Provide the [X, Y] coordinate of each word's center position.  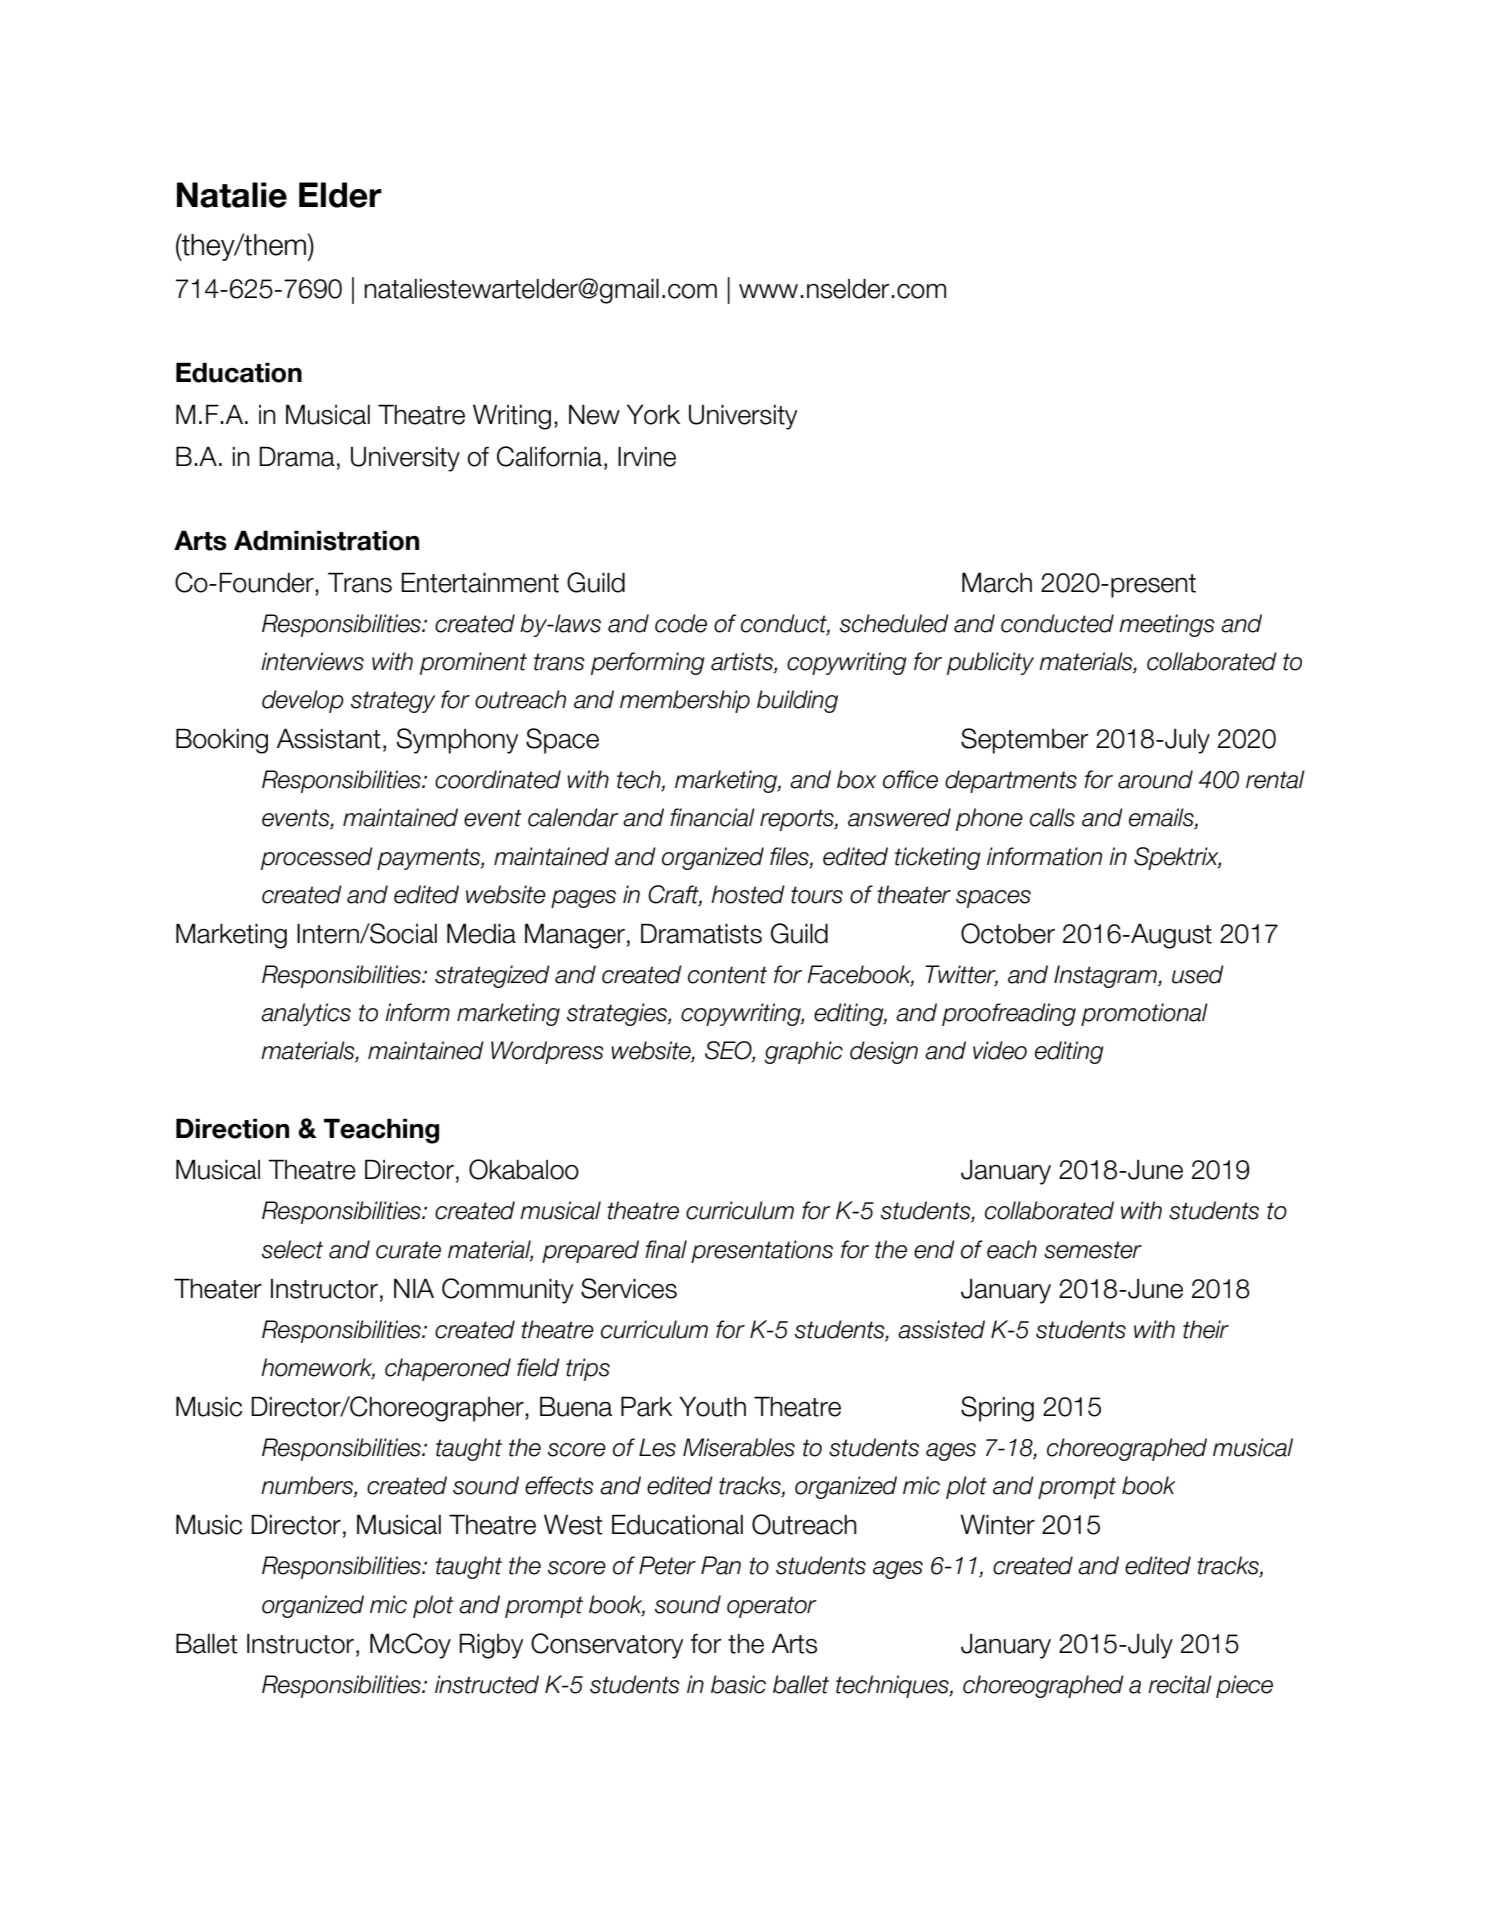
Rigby [491, 1646]
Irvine [647, 457]
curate [408, 1250]
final [666, 1249]
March [997, 582]
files [790, 857]
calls [1052, 817]
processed [317, 858]
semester [1093, 1250]
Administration [326, 540]
